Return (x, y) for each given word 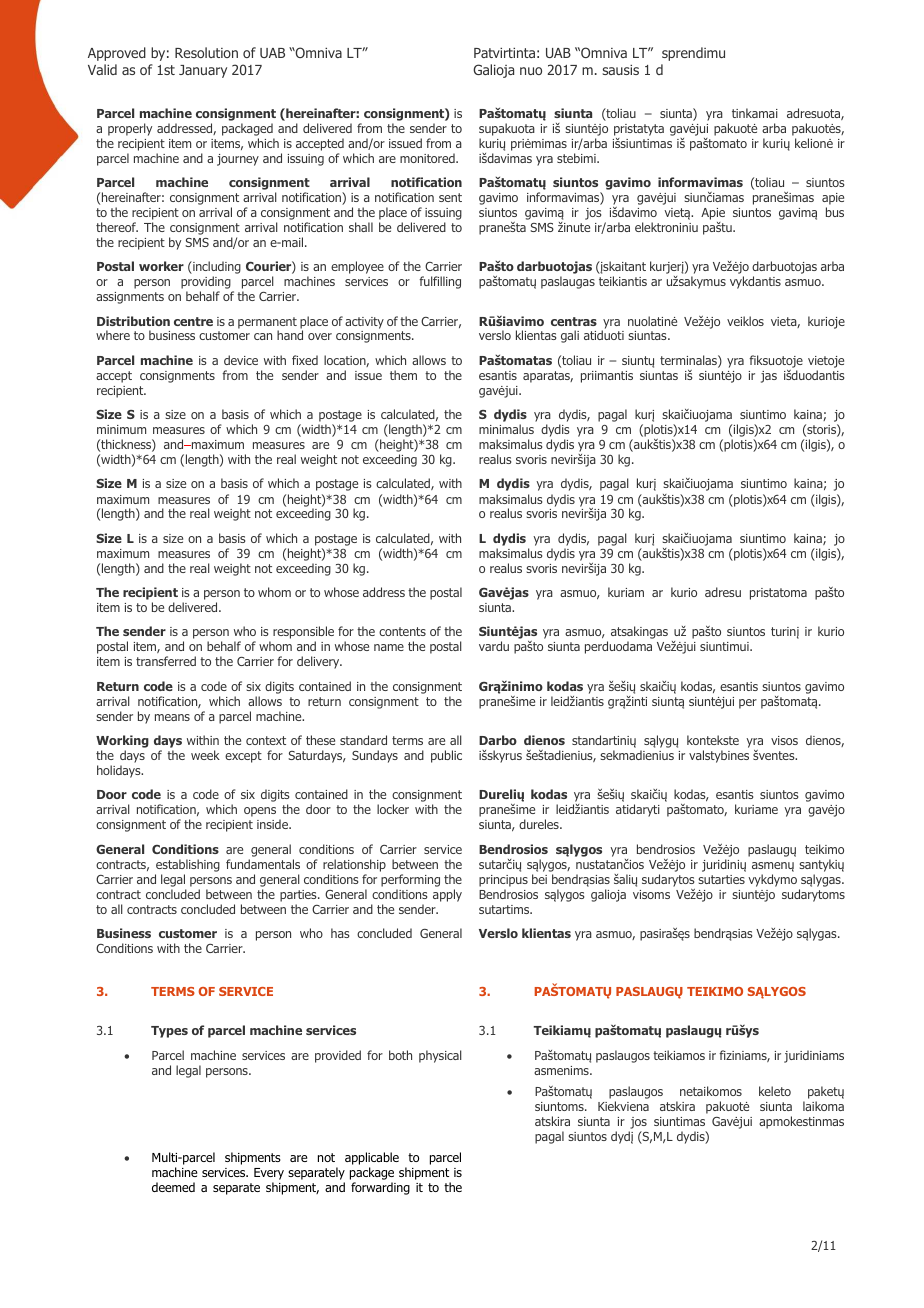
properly (130, 129)
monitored (428, 158)
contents (402, 631)
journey (238, 160)
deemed (173, 1187)
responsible (303, 634)
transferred (166, 661)
